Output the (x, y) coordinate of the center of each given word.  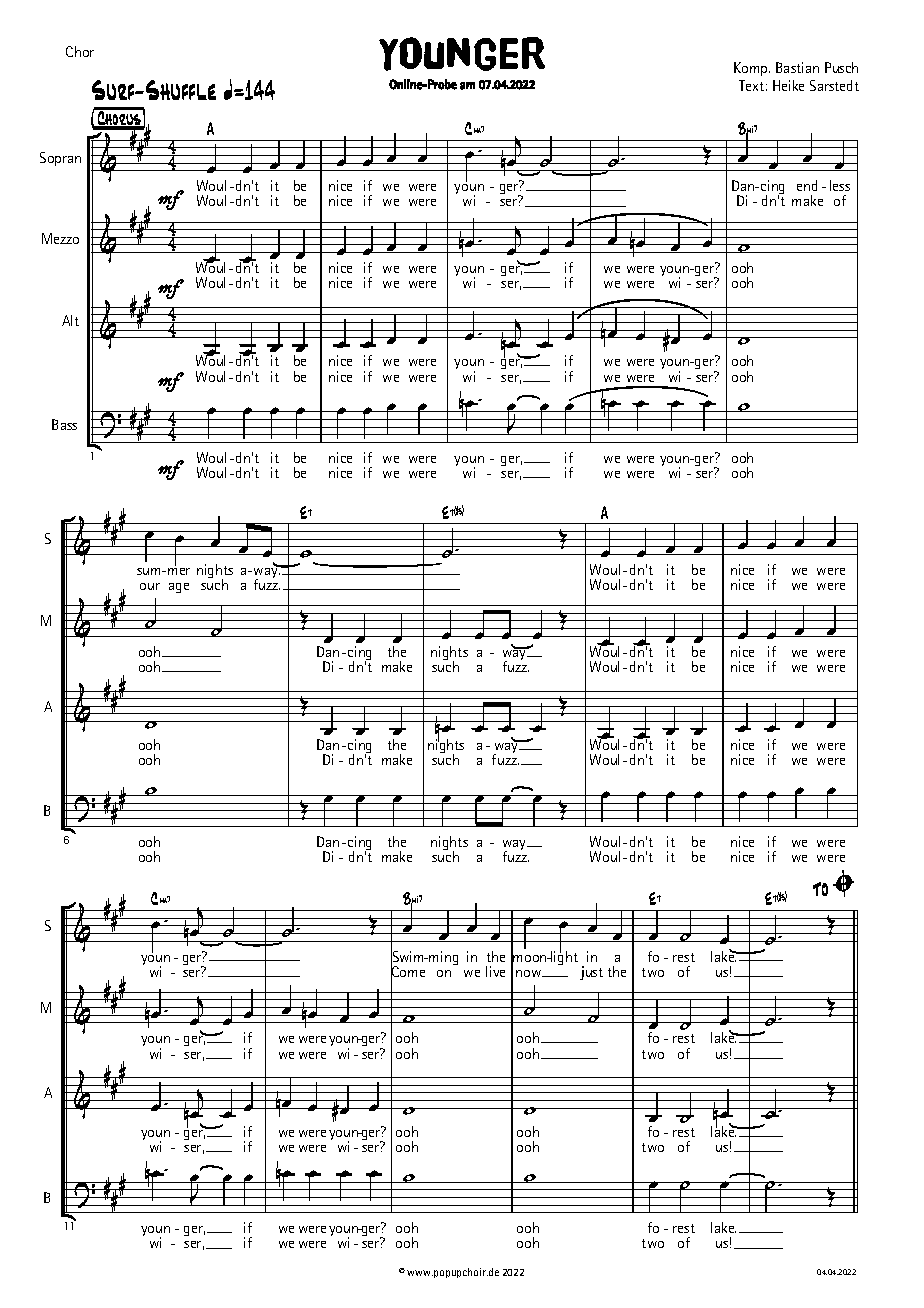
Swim (409, 957)
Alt (70, 320)
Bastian (797, 67)
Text (751, 85)
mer (179, 571)
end (807, 185)
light (563, 957)
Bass (64, 424)
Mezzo (60, 238)
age (179, 588)
